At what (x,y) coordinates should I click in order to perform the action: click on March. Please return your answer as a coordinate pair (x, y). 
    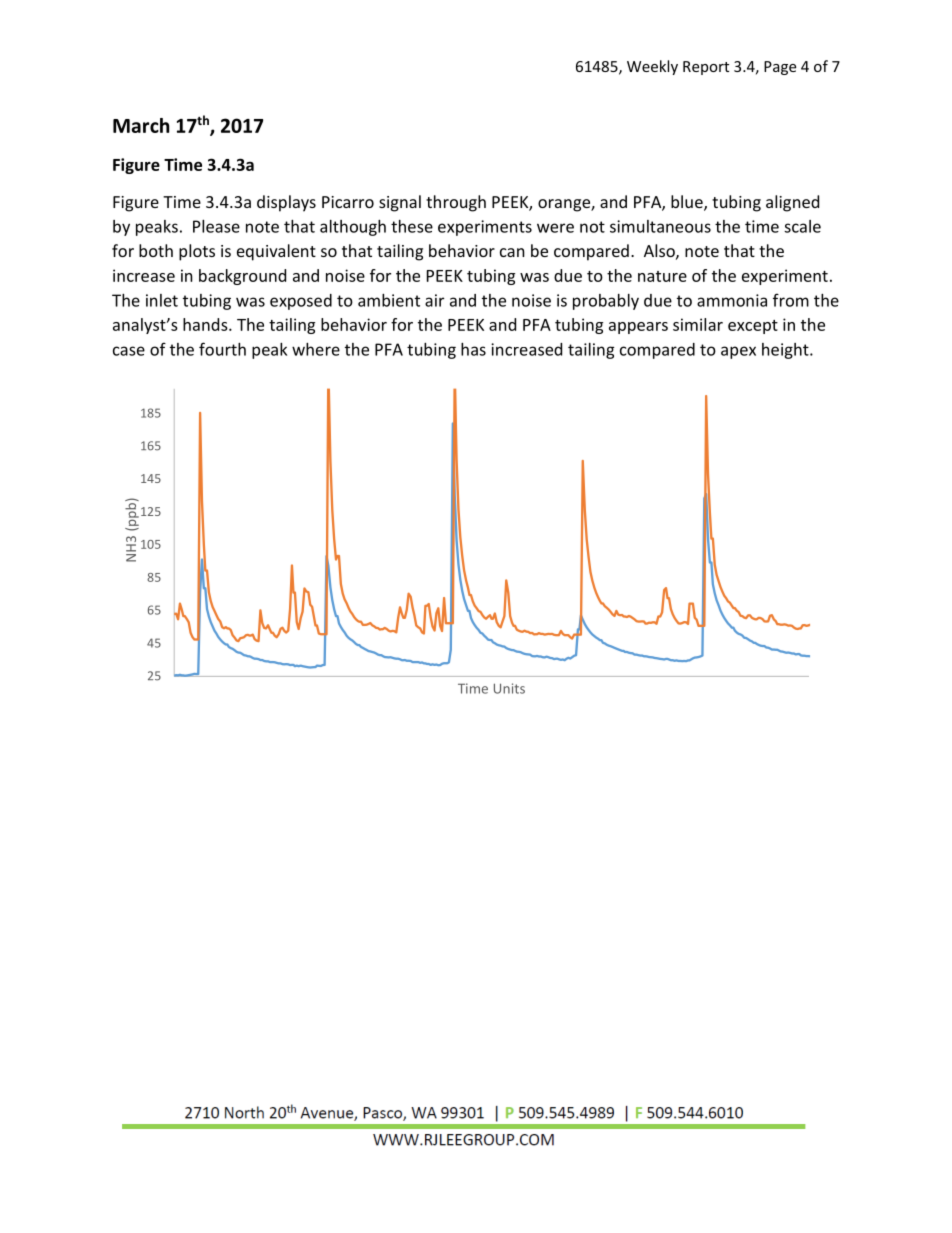
    Looking at the image, I should click on (141, 125).
